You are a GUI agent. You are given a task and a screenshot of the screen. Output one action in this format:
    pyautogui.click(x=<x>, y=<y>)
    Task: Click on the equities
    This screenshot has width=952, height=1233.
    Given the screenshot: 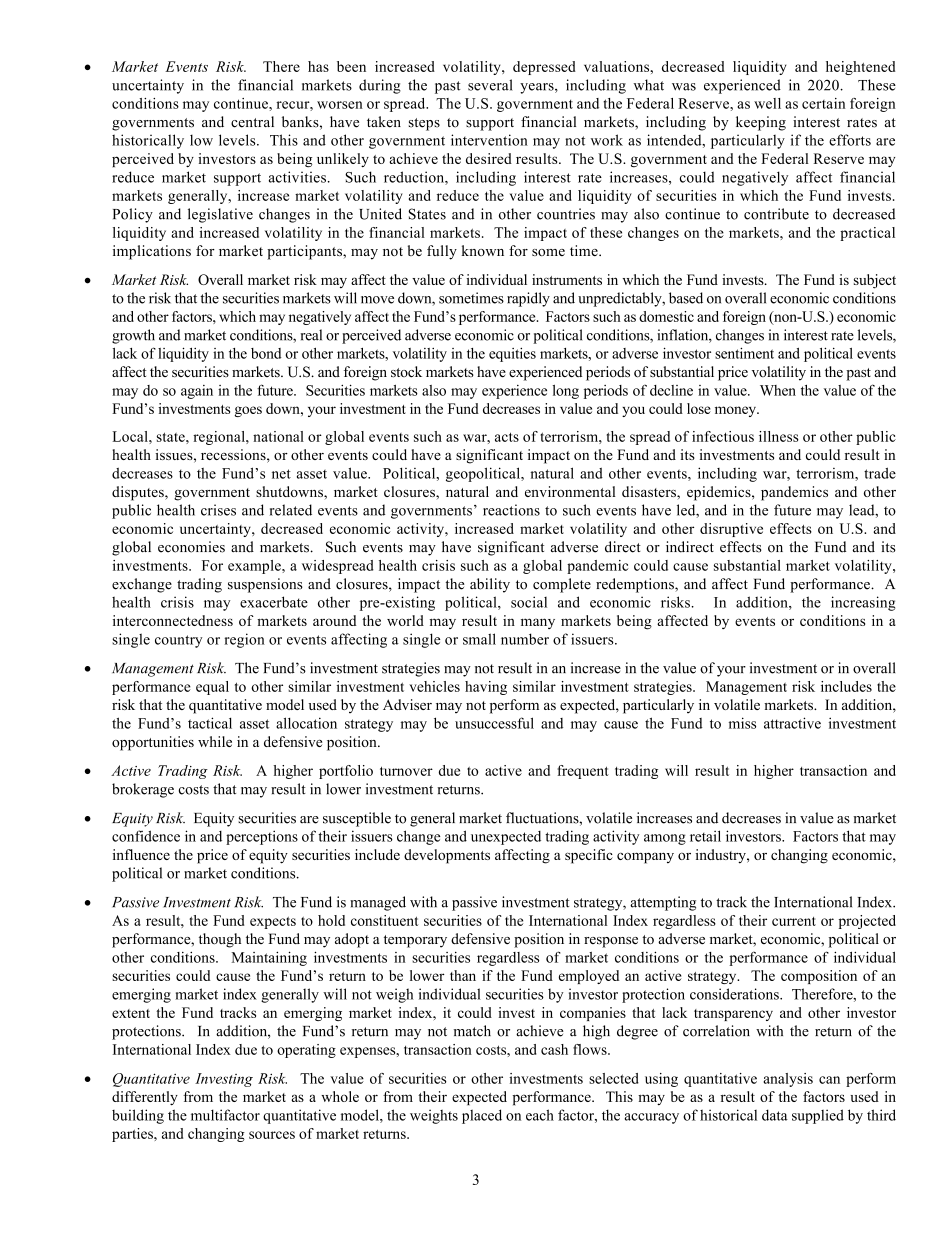 What is the action you would take?
    pyautogui.click(x=512, y=354)
